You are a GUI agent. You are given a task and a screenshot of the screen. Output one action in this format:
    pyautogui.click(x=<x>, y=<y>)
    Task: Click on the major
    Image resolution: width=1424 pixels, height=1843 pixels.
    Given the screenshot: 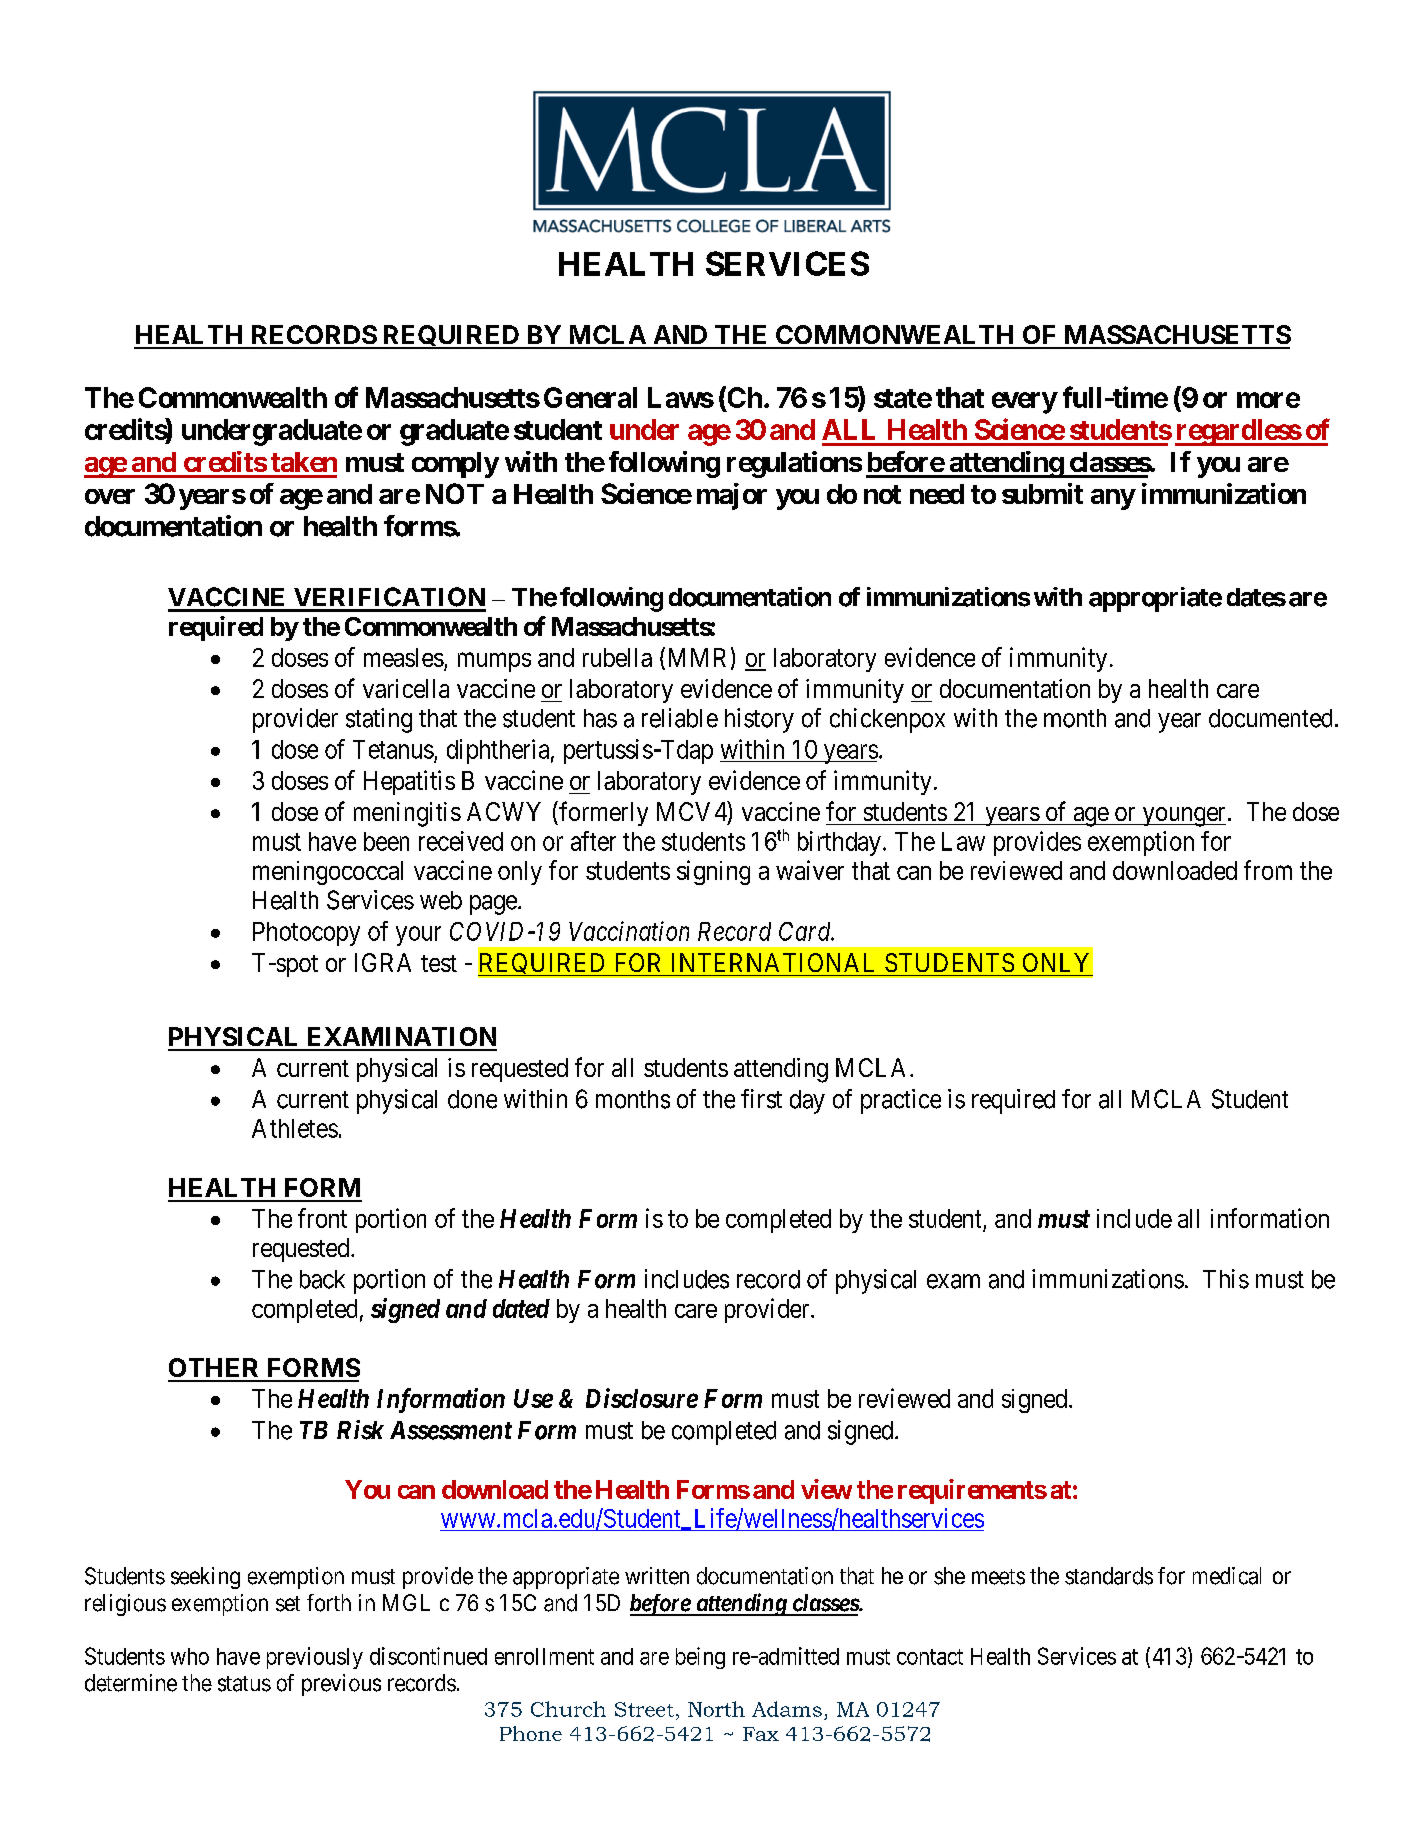 What is the action you would take?
    pyautogui.click(x=732, y=496)
